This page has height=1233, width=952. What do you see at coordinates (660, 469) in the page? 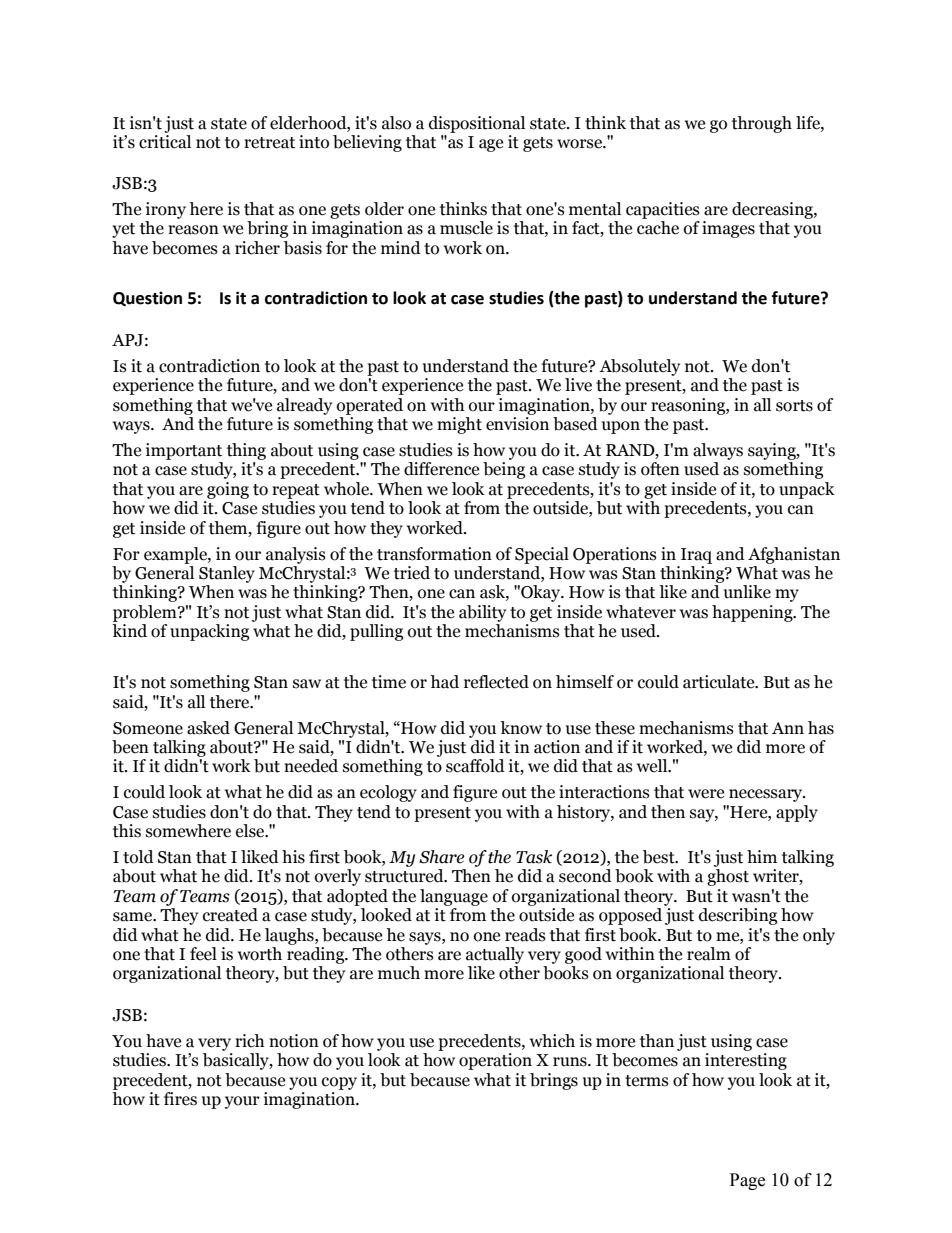
I see `often` at bounding box center [660, 469].
